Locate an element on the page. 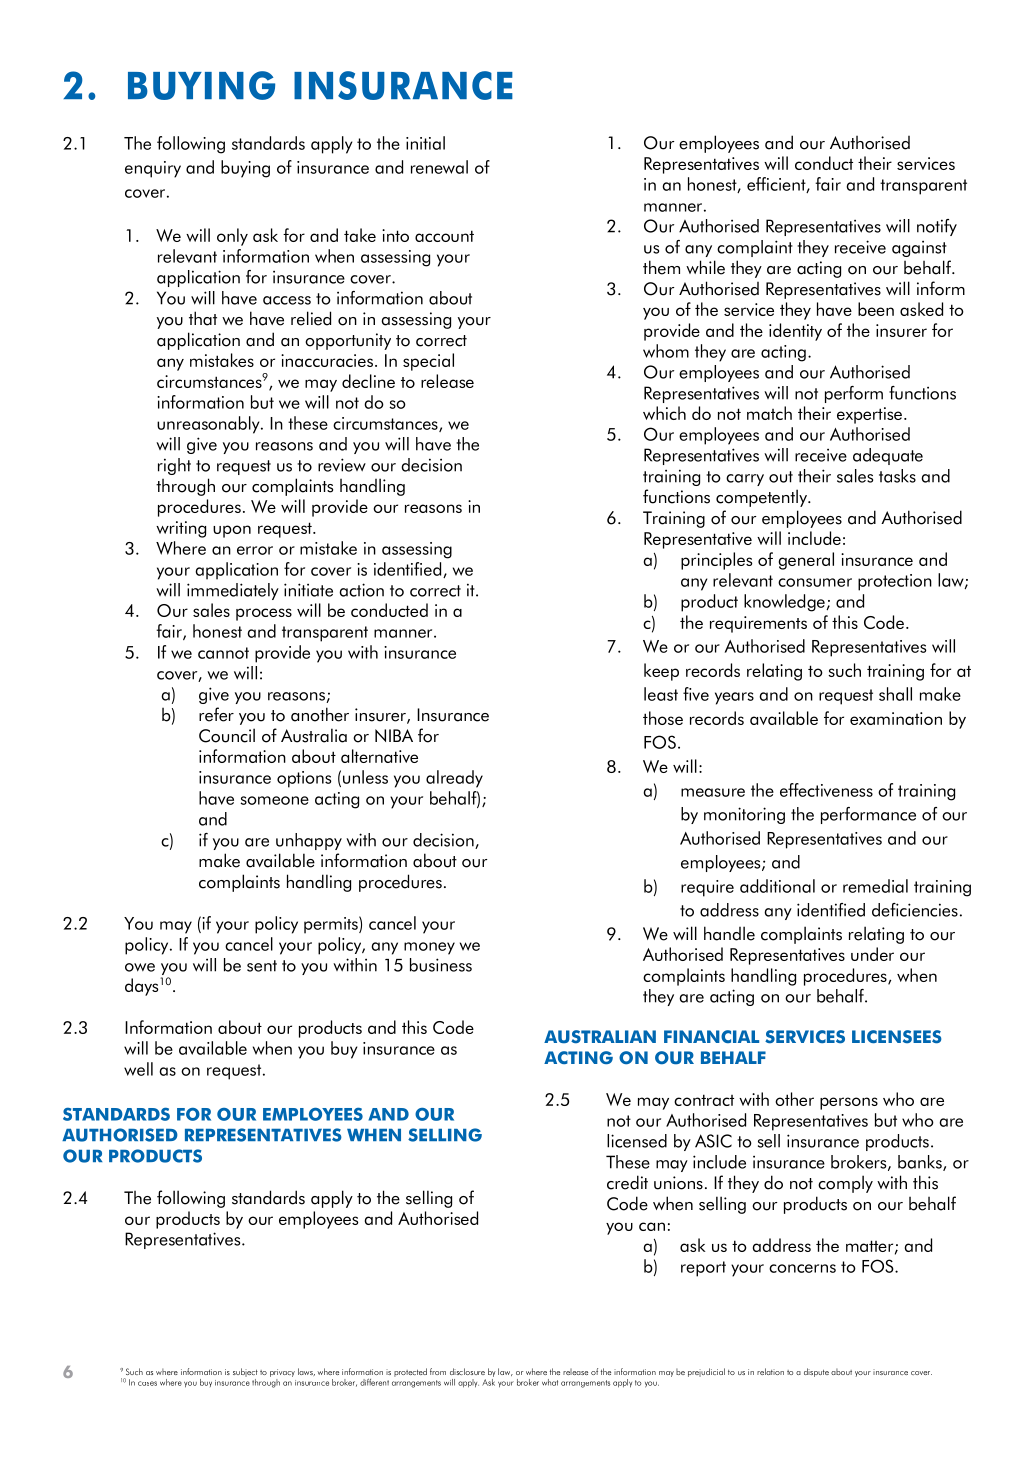 The width and height of the document is (1035, 1464). business is located at coordinates (441, 965).
